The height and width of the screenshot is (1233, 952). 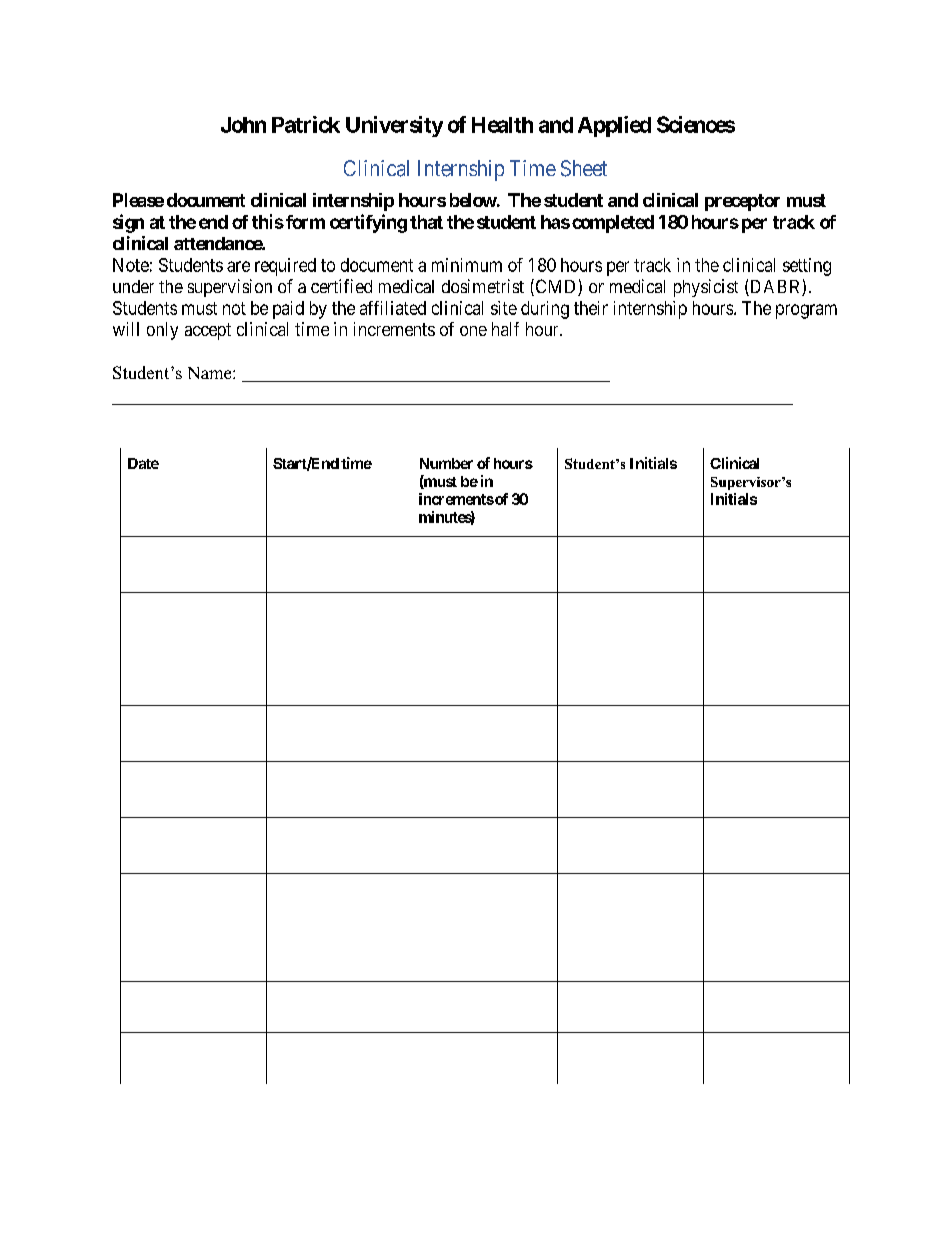 I want to click on that, so click(x=426, y=222).
